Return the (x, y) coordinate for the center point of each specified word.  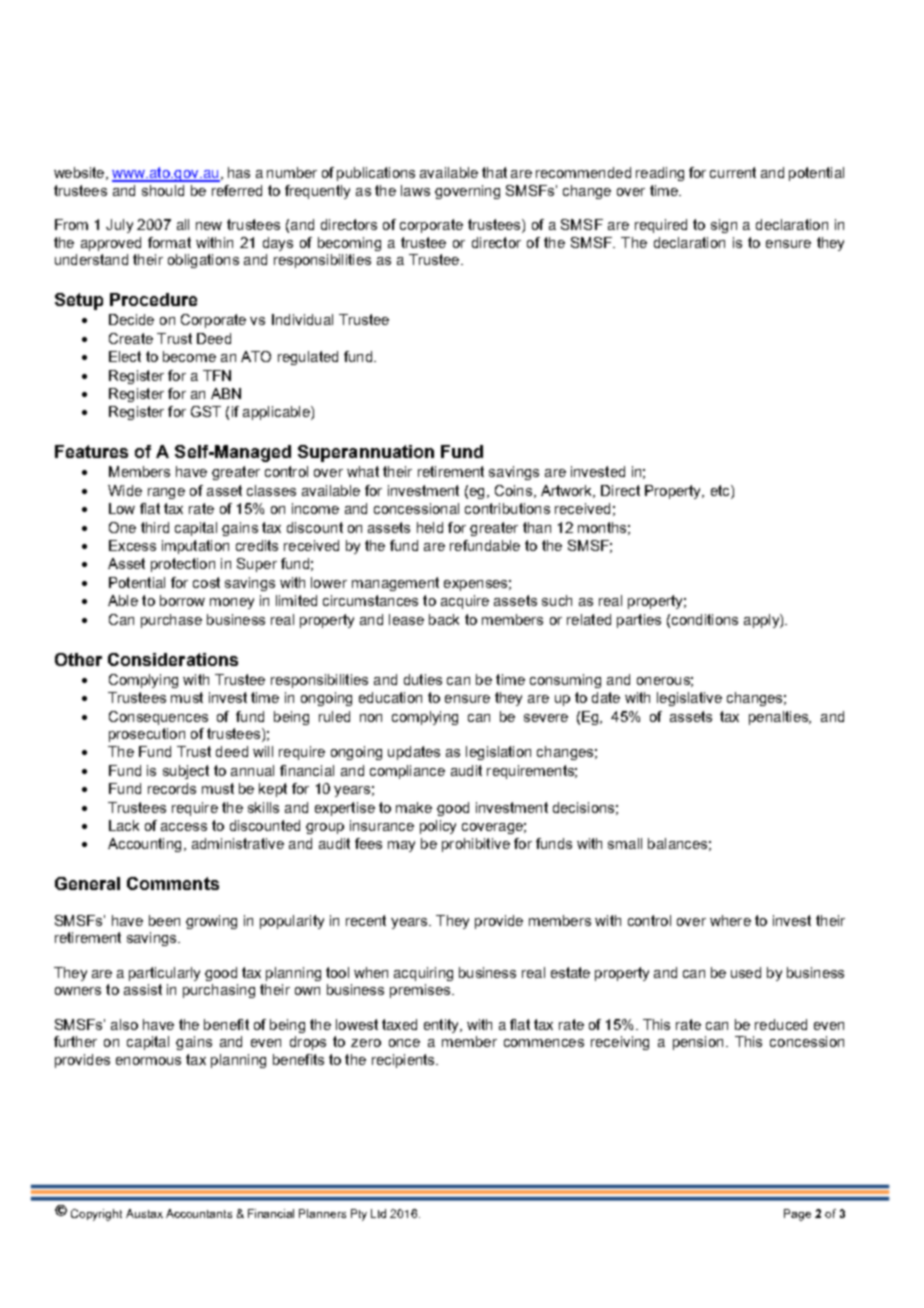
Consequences (158, 718)
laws (415, 190)
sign (724, 226)
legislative (689, 699)
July (119, 226)
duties (423, 679)
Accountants (199, 1213)
